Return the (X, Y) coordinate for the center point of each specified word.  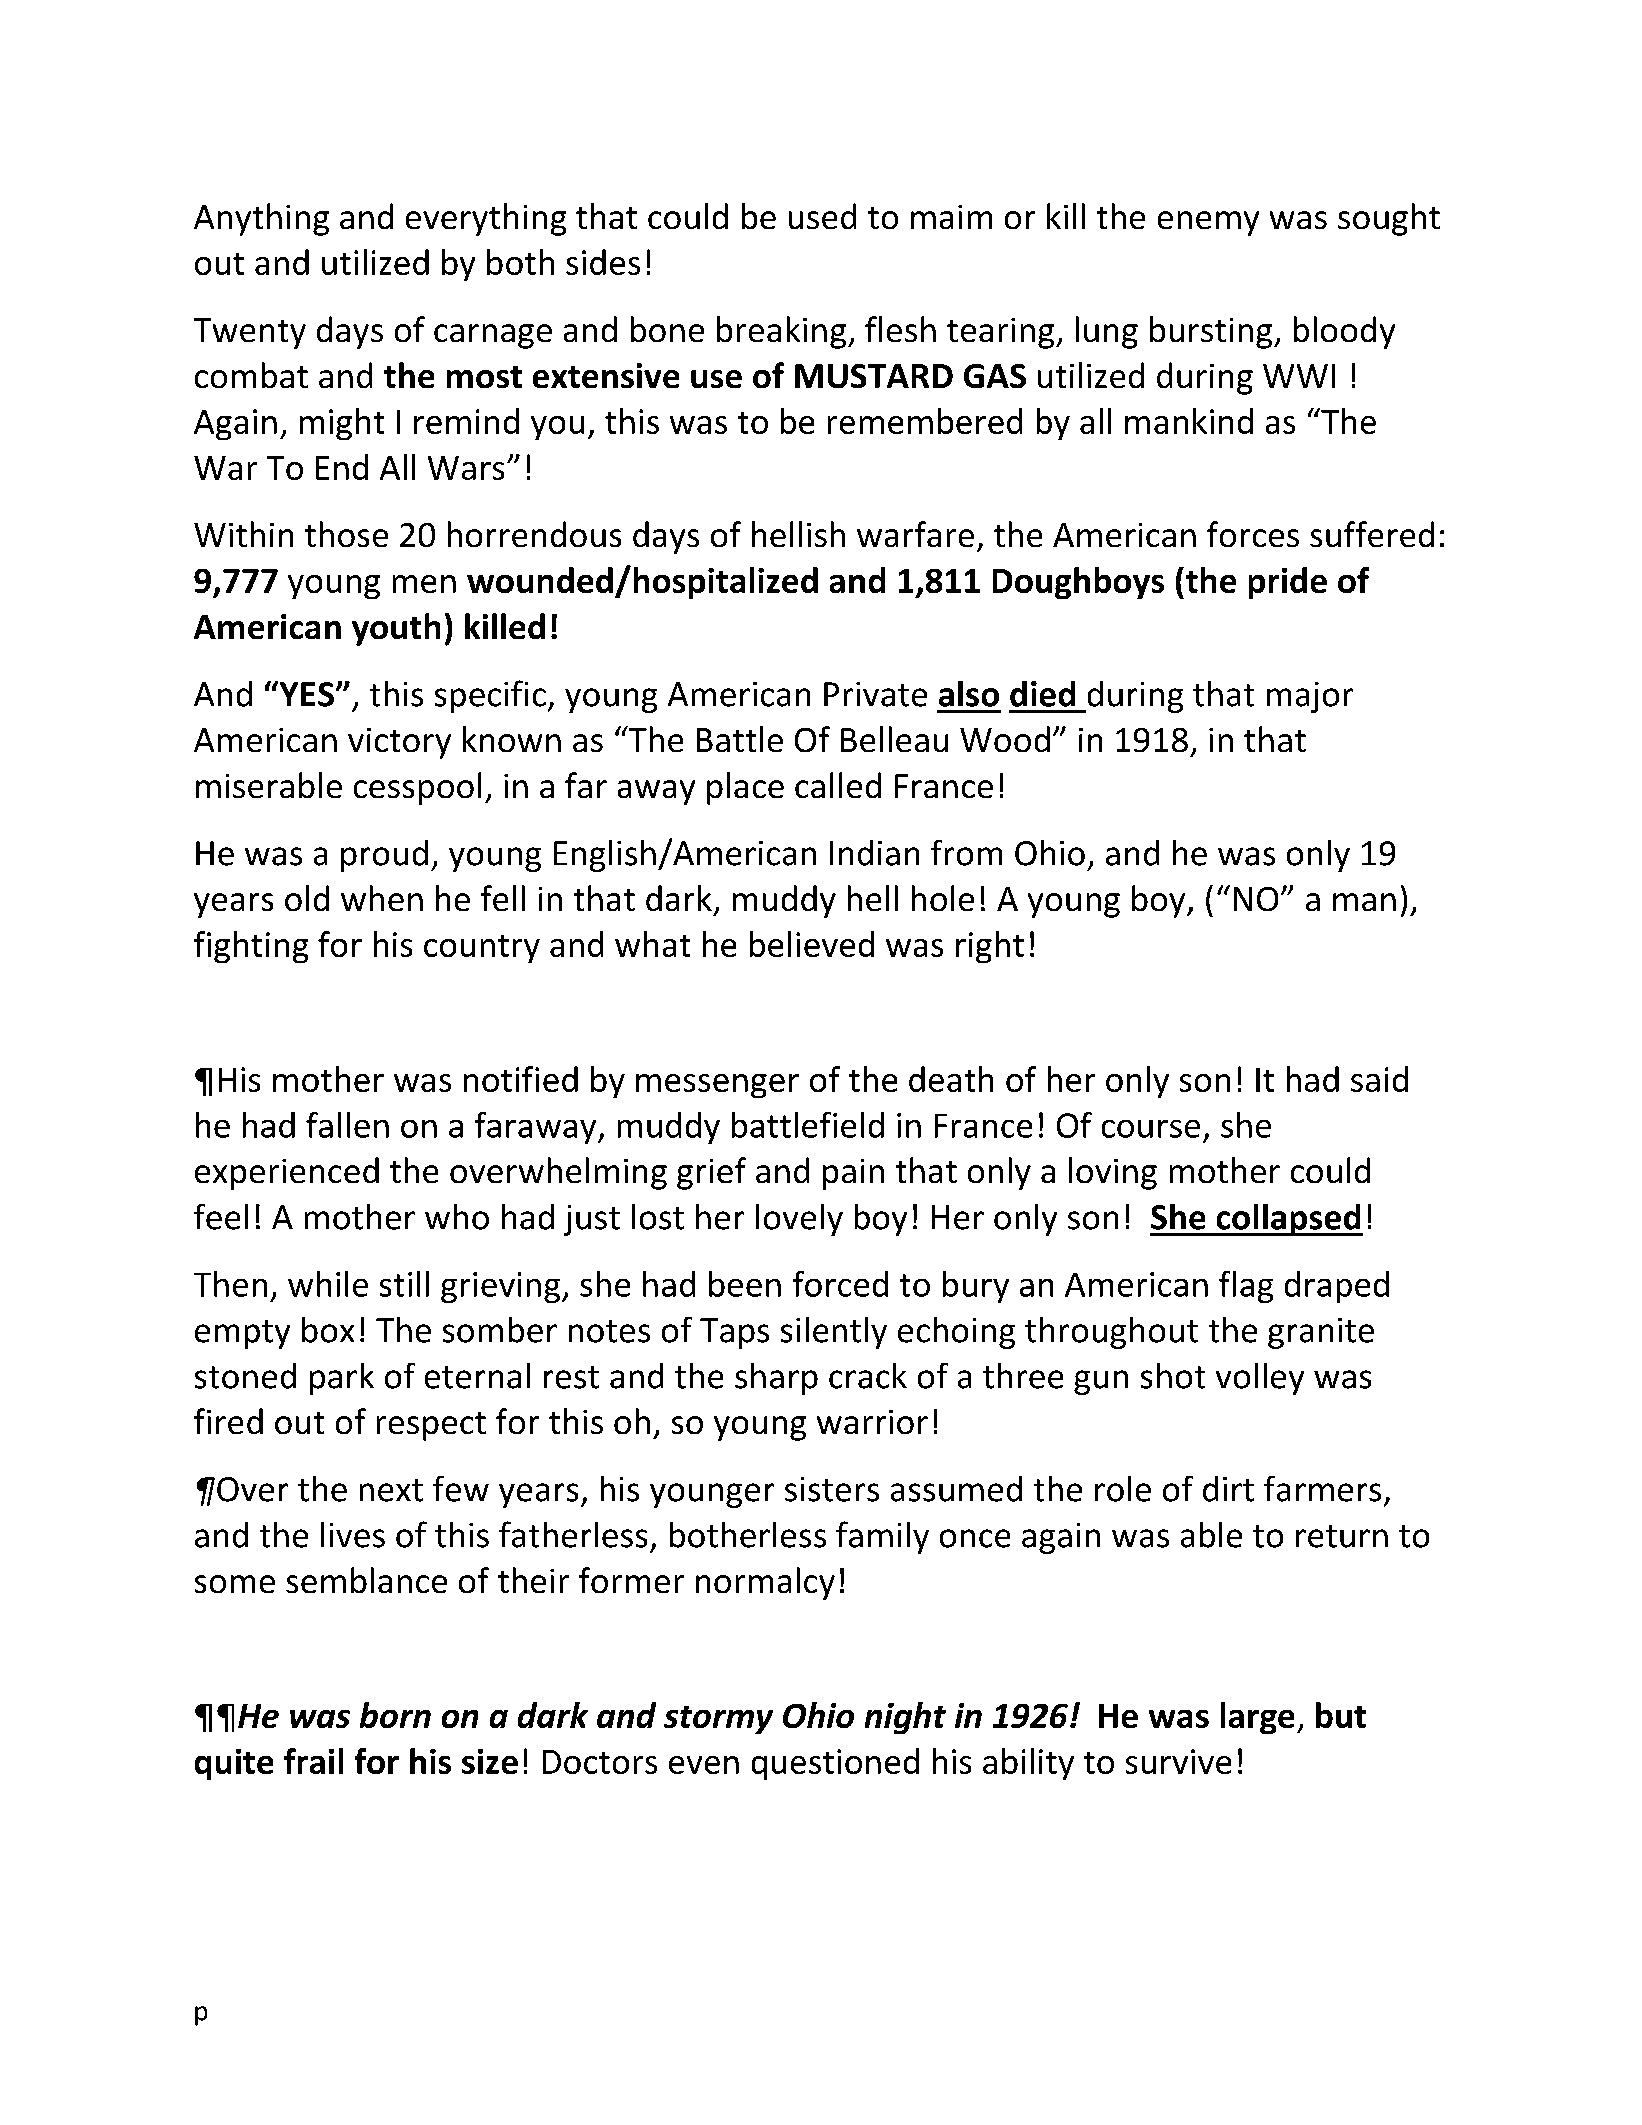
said (1379, 1079)
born (395, 1715)
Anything (261, 219)
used (822, 216)
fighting (251, 947)
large (1257, 1718)
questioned (835, 1764)
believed (812, 944)
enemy (1208, 223)
